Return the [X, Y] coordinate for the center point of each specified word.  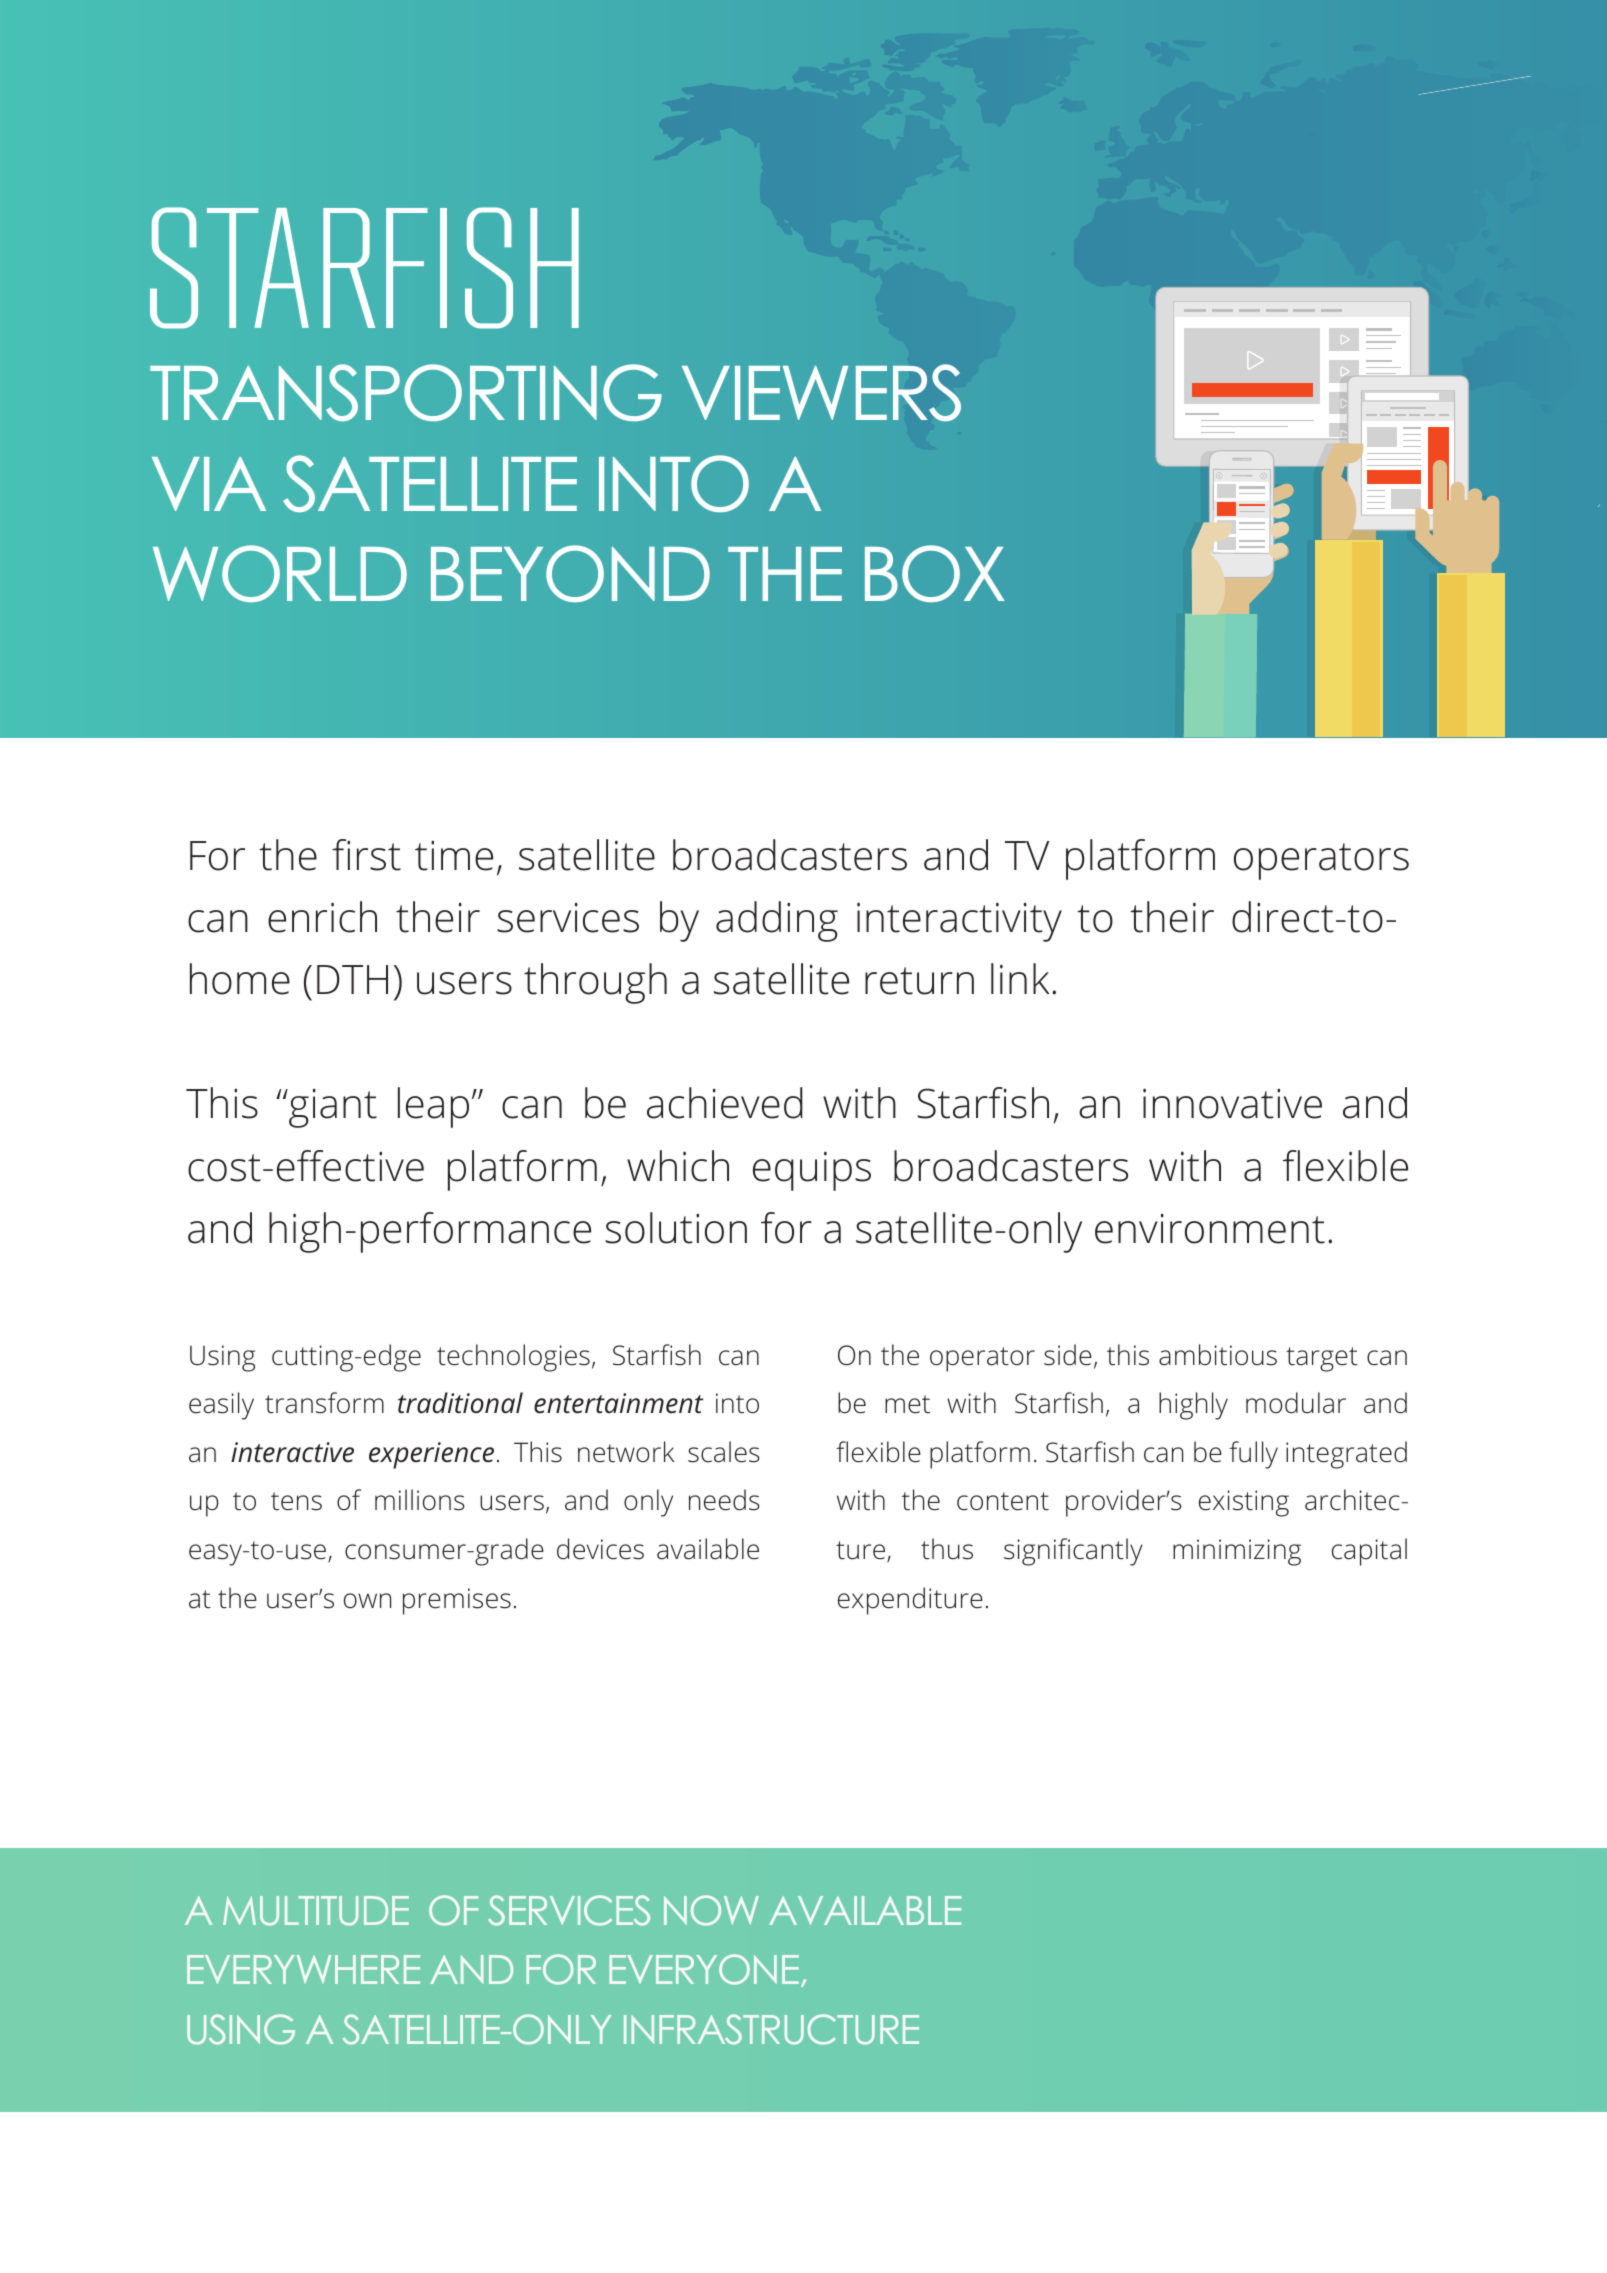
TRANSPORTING [406, 392]
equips [812, 1171]
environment [1210, 1229]
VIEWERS [821, 392]
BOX [935, 573]
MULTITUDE [316, 1911]
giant [332, 1108]
